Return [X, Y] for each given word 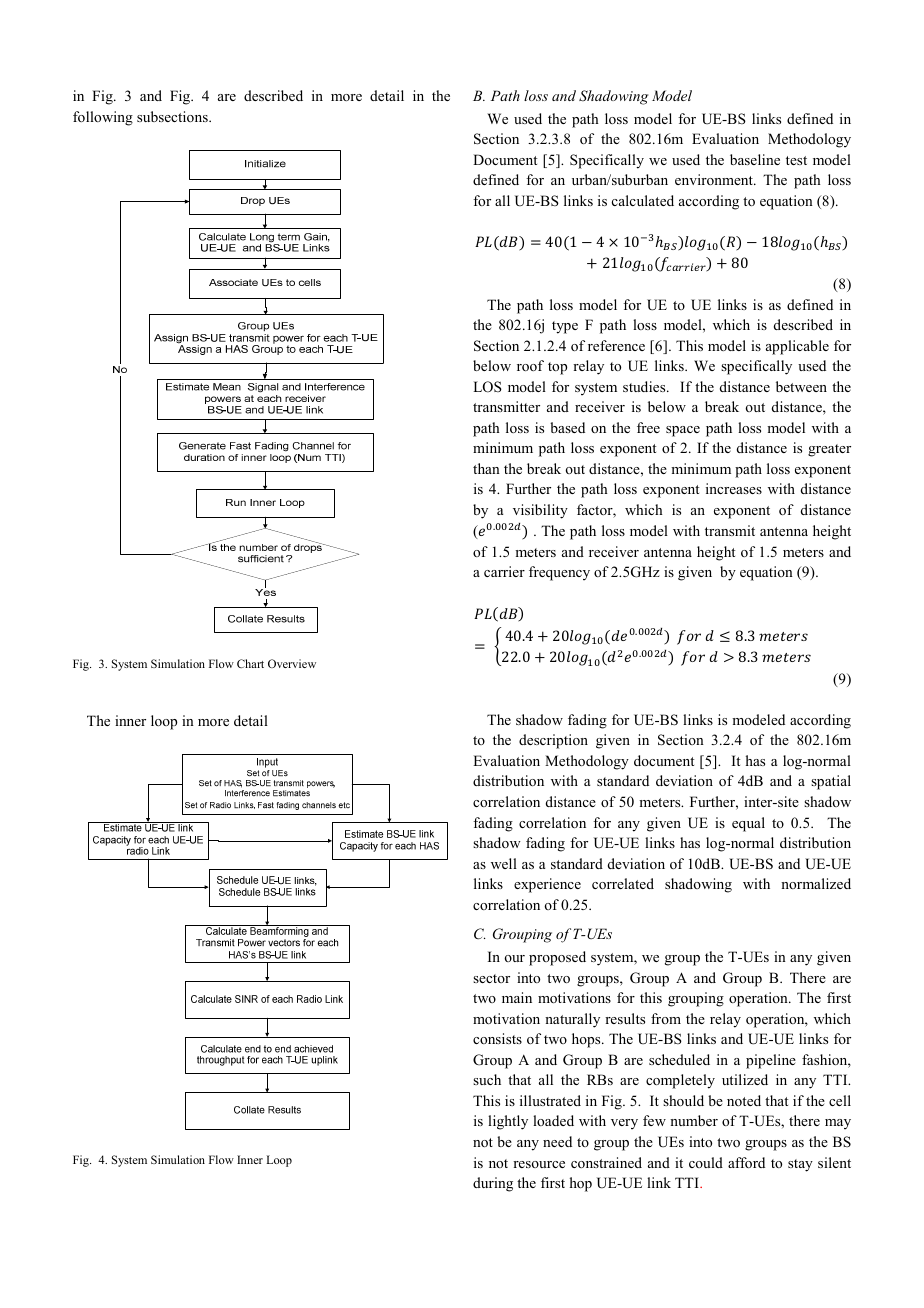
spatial [831, 782]
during [493, 1184]
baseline [755, 159]
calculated [643, 200]
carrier [504, 571]
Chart [250, 663]
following [103, 118]
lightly [508, 1122]
